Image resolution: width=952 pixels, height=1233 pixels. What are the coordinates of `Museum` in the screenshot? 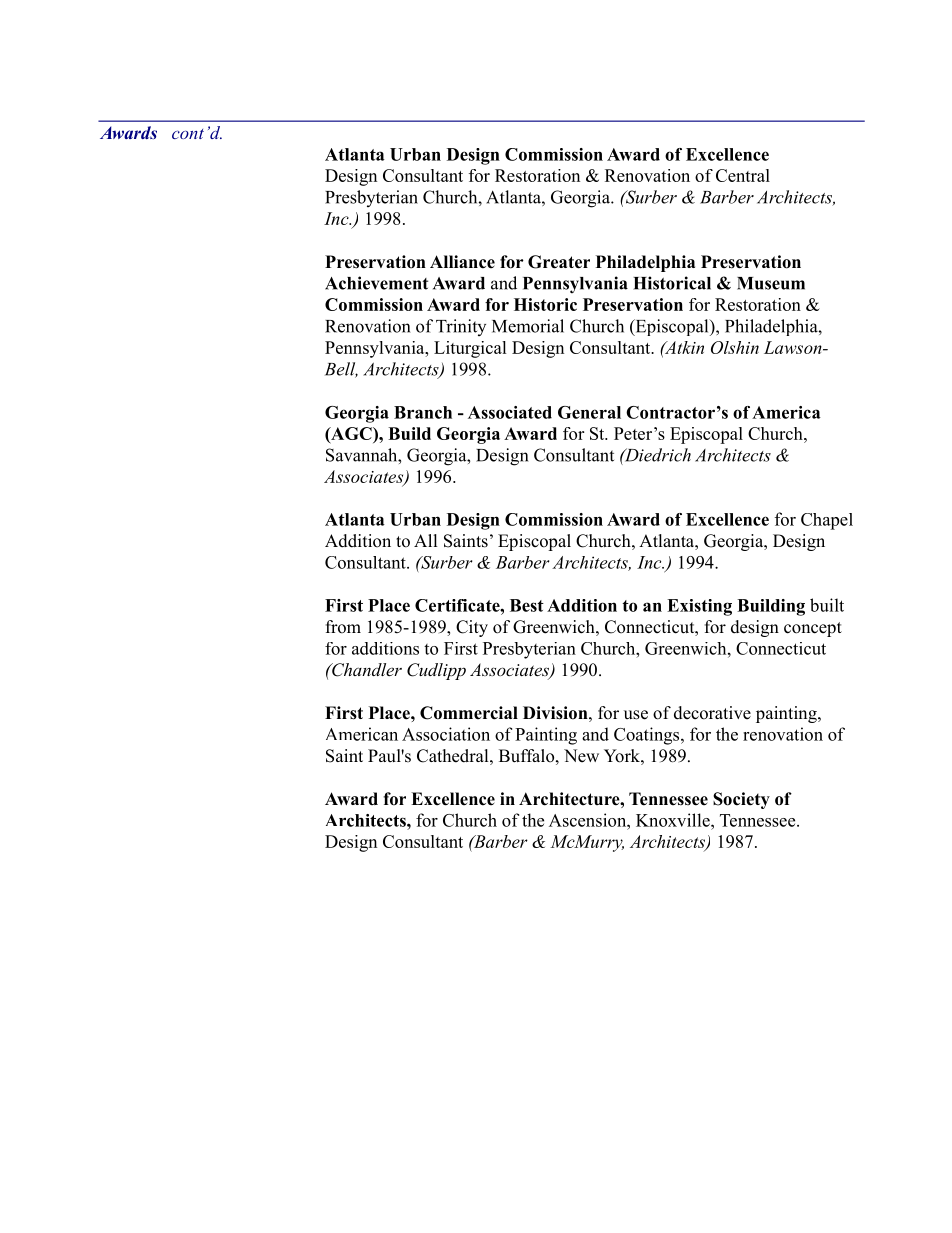 It's located at (771, 283).
